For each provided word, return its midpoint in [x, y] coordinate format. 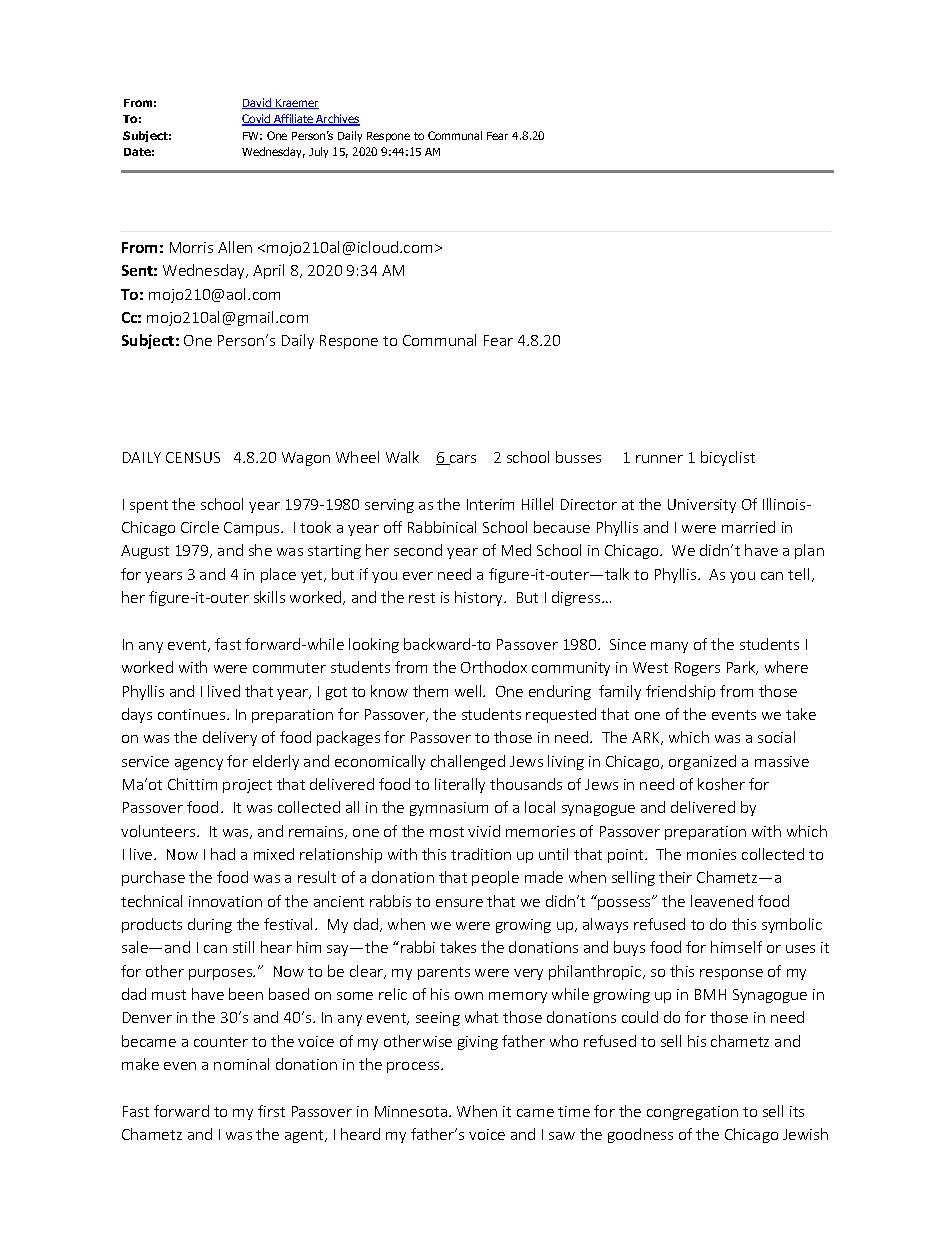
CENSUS [193, 457]
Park [742, 668]
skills [269, 597]
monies [711, 854]
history [480, 598]
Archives [337, 120]
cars [461, 460]
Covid [257, 120]
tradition [481, 854]
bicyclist [728, 458]
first [271, 1111]
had [223, 854]
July [318, 152]
